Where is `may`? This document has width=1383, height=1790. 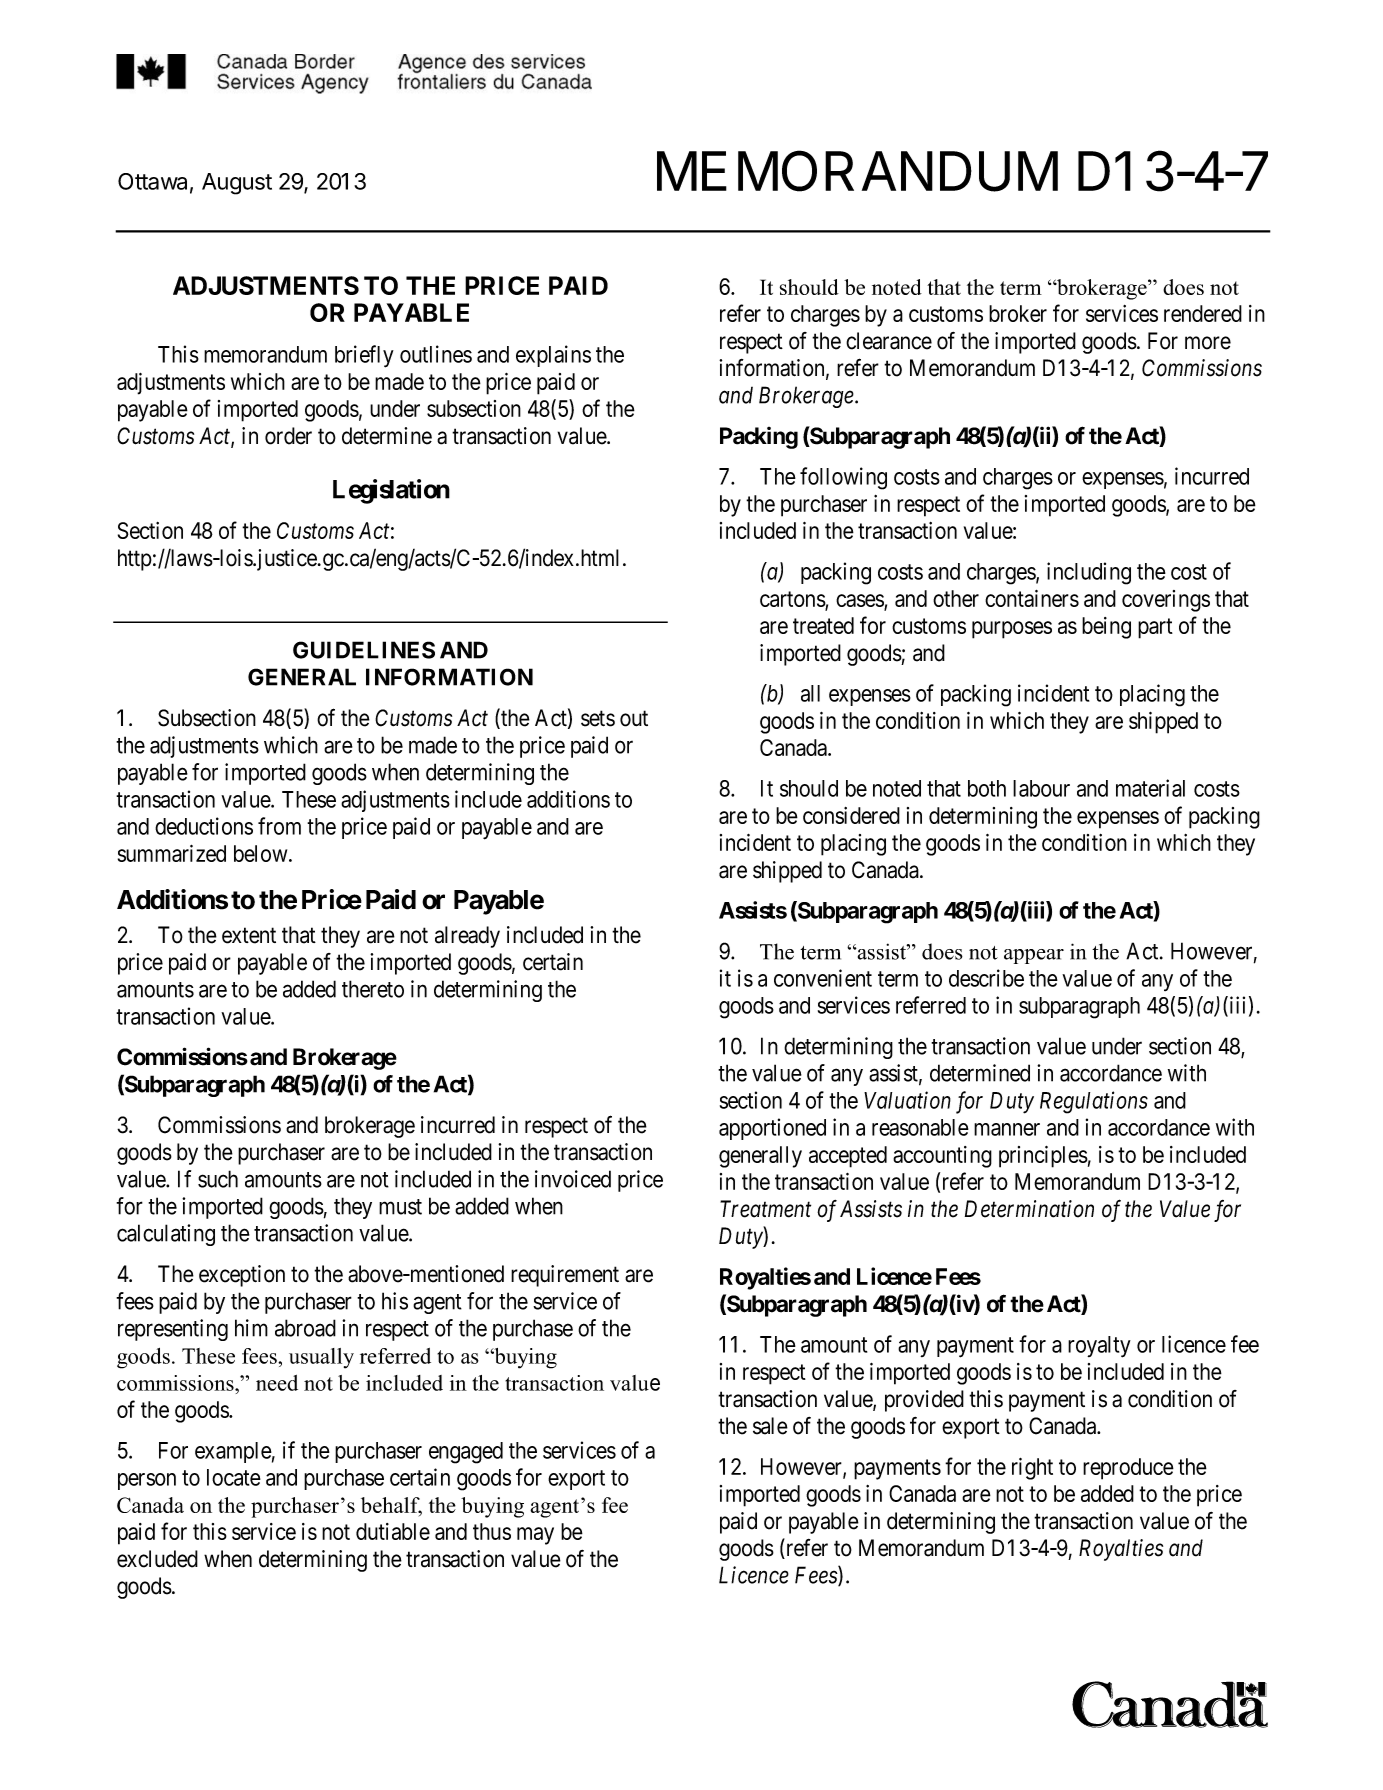 may is located at coordinates (535, 1536).
